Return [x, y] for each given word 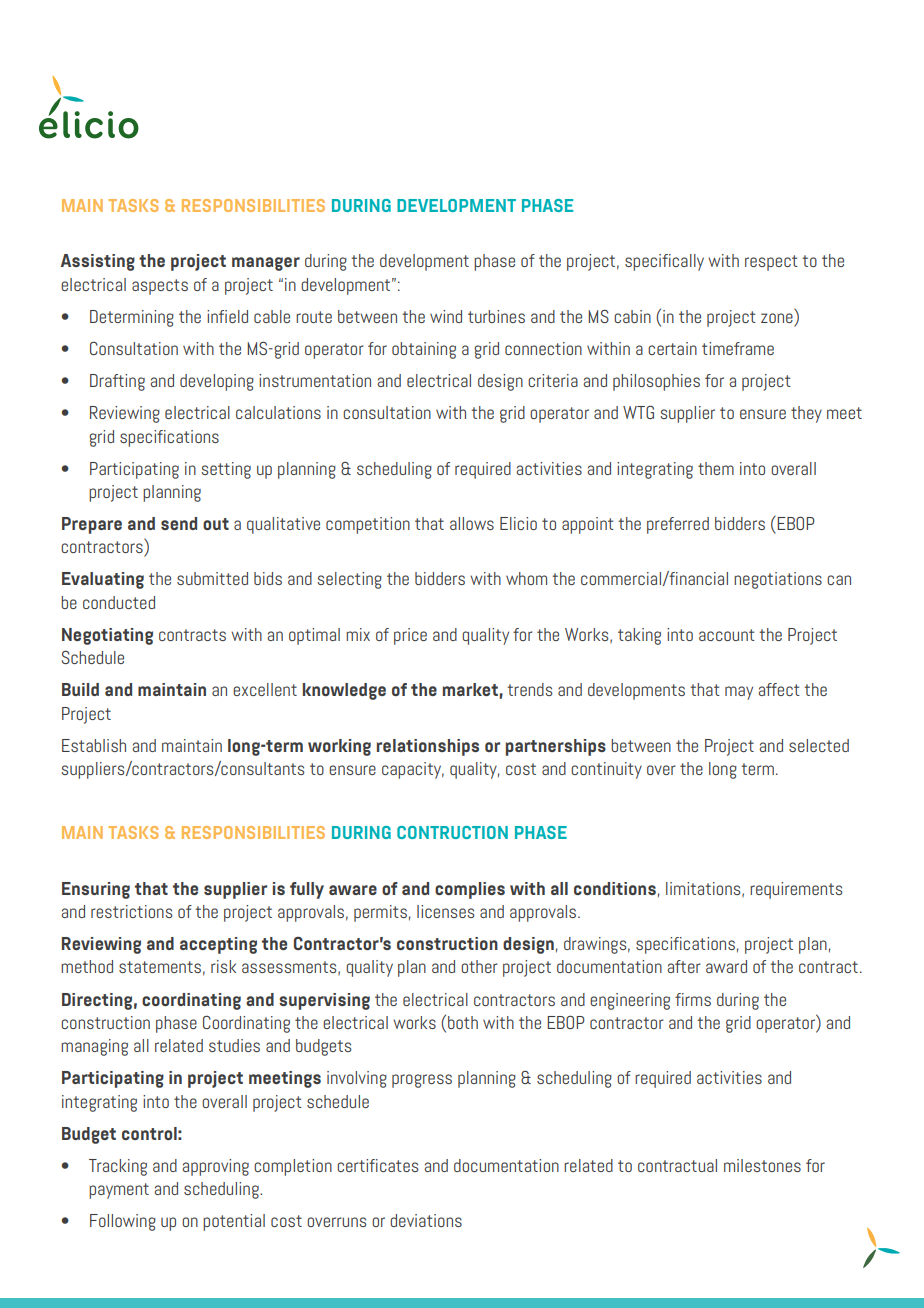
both [463, 1022]
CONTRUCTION [452, 832]
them [716, 468]
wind [446, 316]
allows [472, 523]
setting [226, 470]
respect [771, 263]
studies [234, 1045]
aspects [160, 287]
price [410, 636]
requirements [796, 890]
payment [119, 1191]
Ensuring [96, 890]
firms [693, 999]
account [727, 635]
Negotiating [107, 636]
